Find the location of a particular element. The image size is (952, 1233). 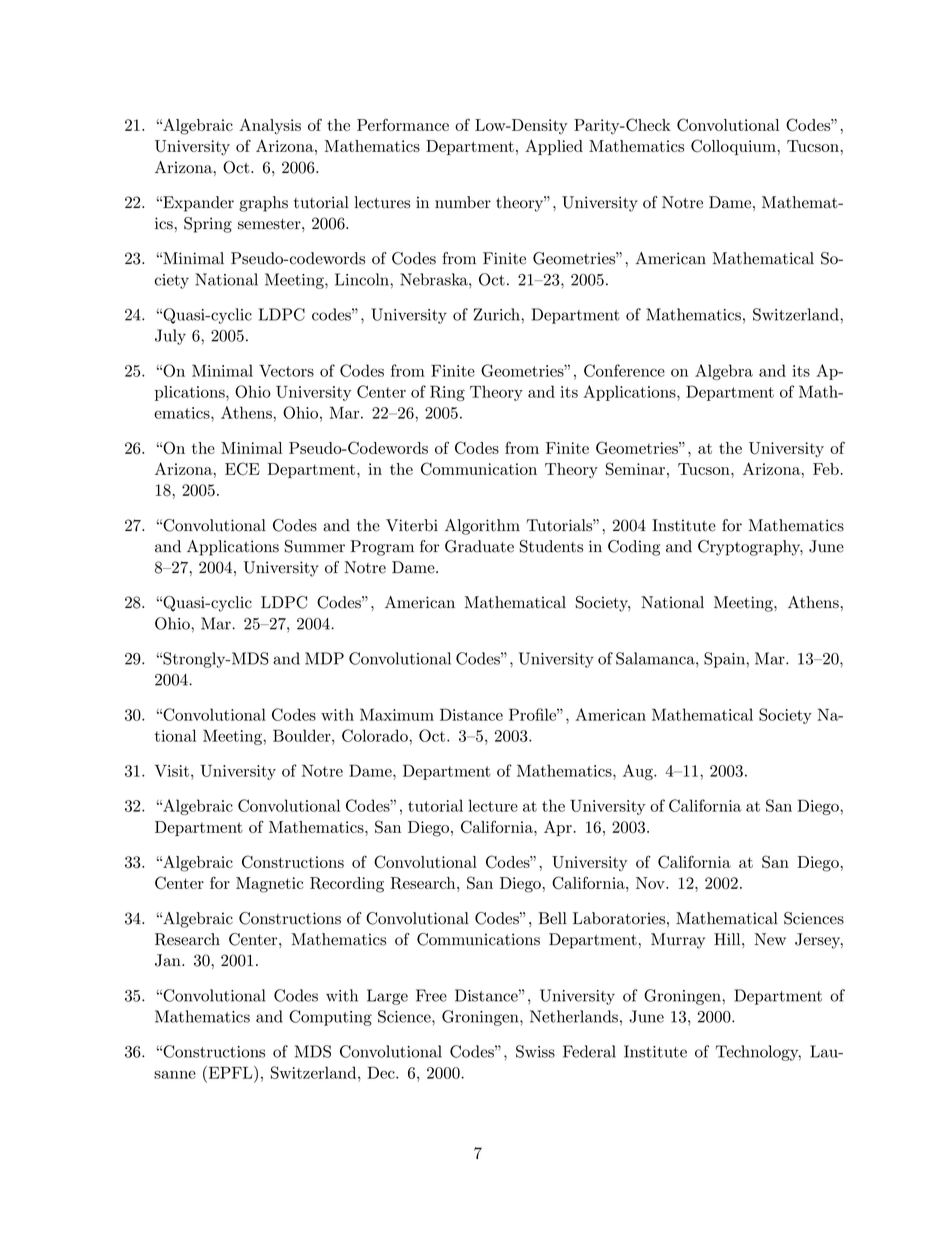

Computing is located at coordinates (330, 1018).
